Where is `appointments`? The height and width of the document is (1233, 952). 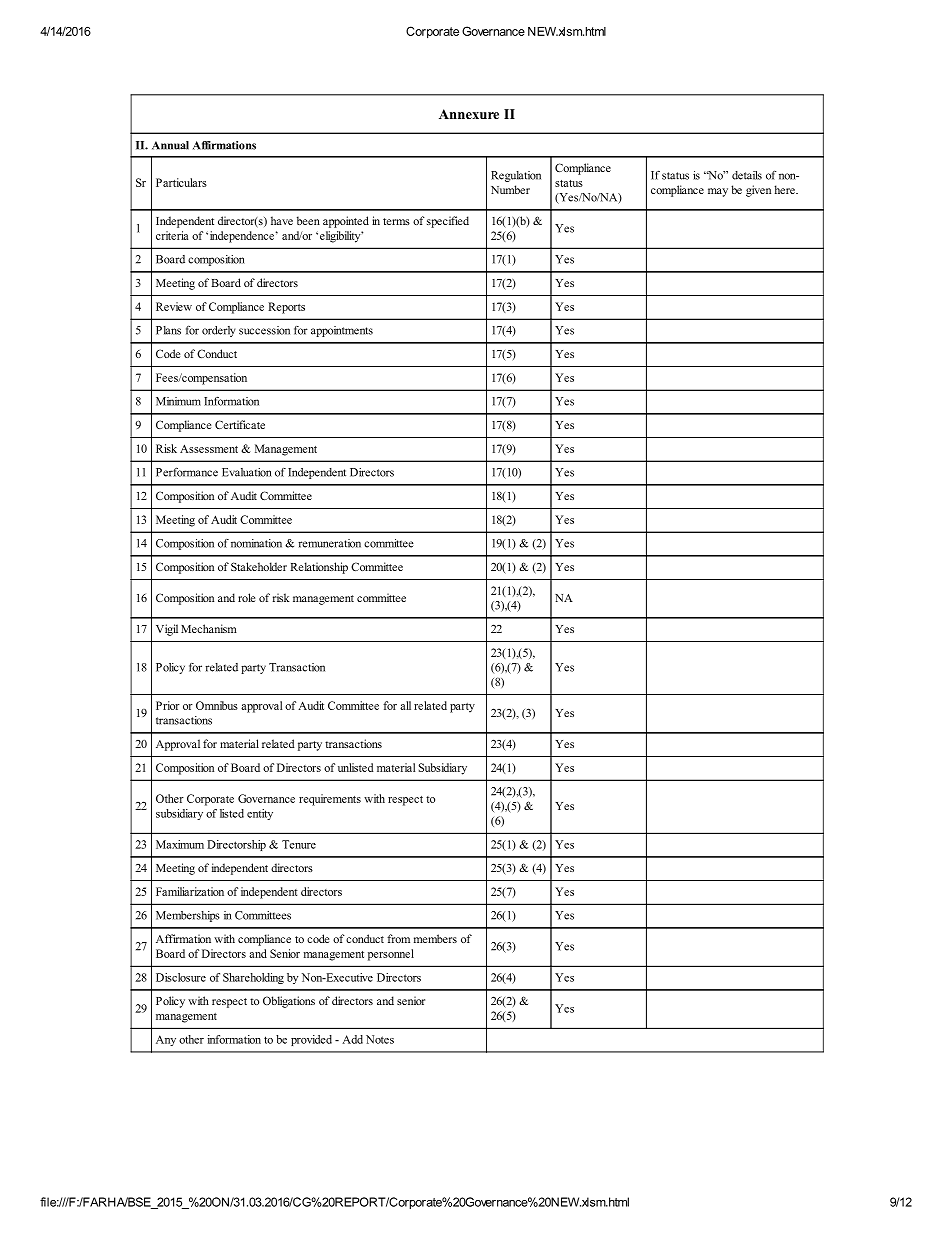
appointments is located at coordinates (342, 331).
